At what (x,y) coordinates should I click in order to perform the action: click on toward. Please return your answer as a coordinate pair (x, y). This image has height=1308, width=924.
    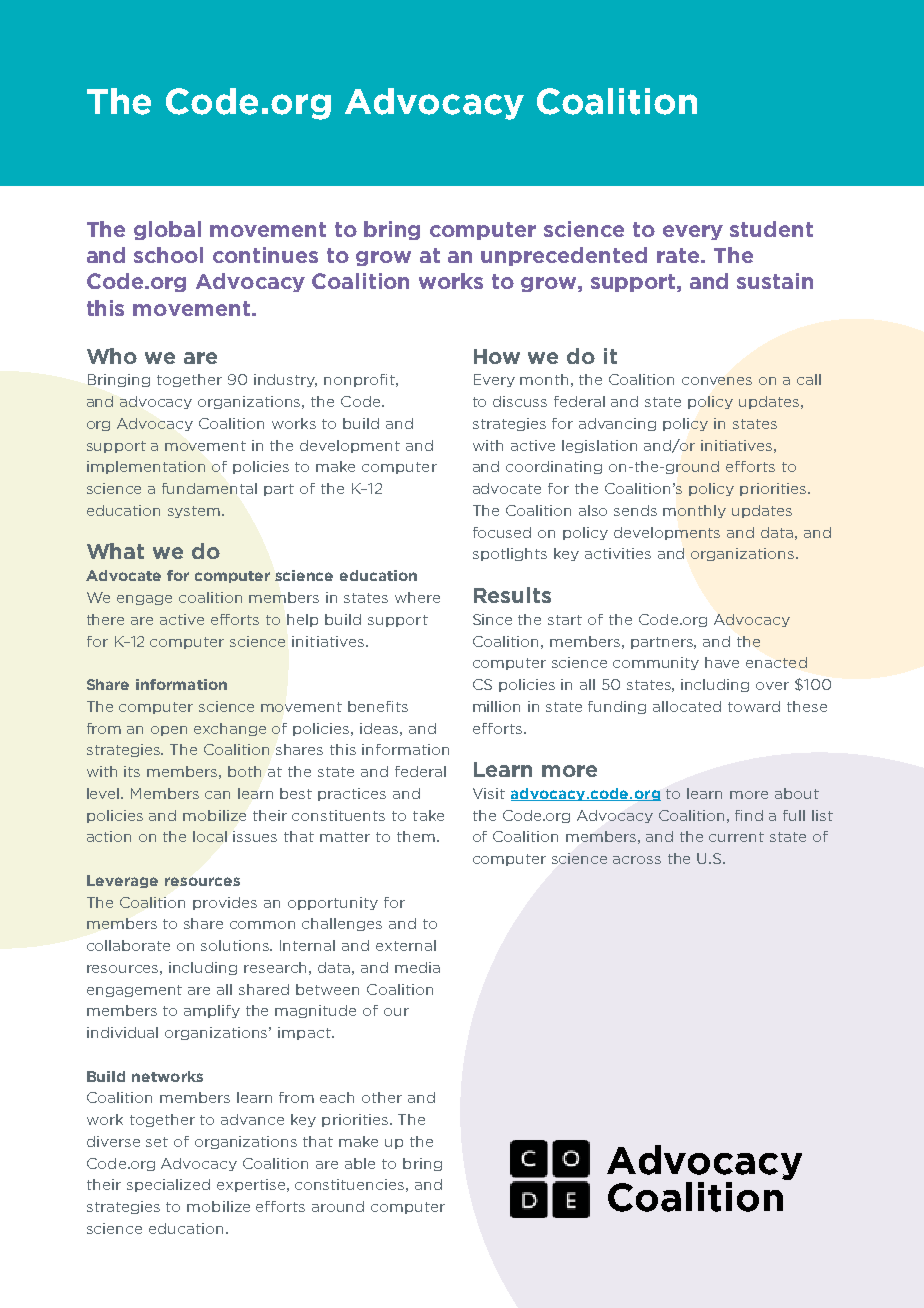
    Looking at the image, I should click on (754, 706).
